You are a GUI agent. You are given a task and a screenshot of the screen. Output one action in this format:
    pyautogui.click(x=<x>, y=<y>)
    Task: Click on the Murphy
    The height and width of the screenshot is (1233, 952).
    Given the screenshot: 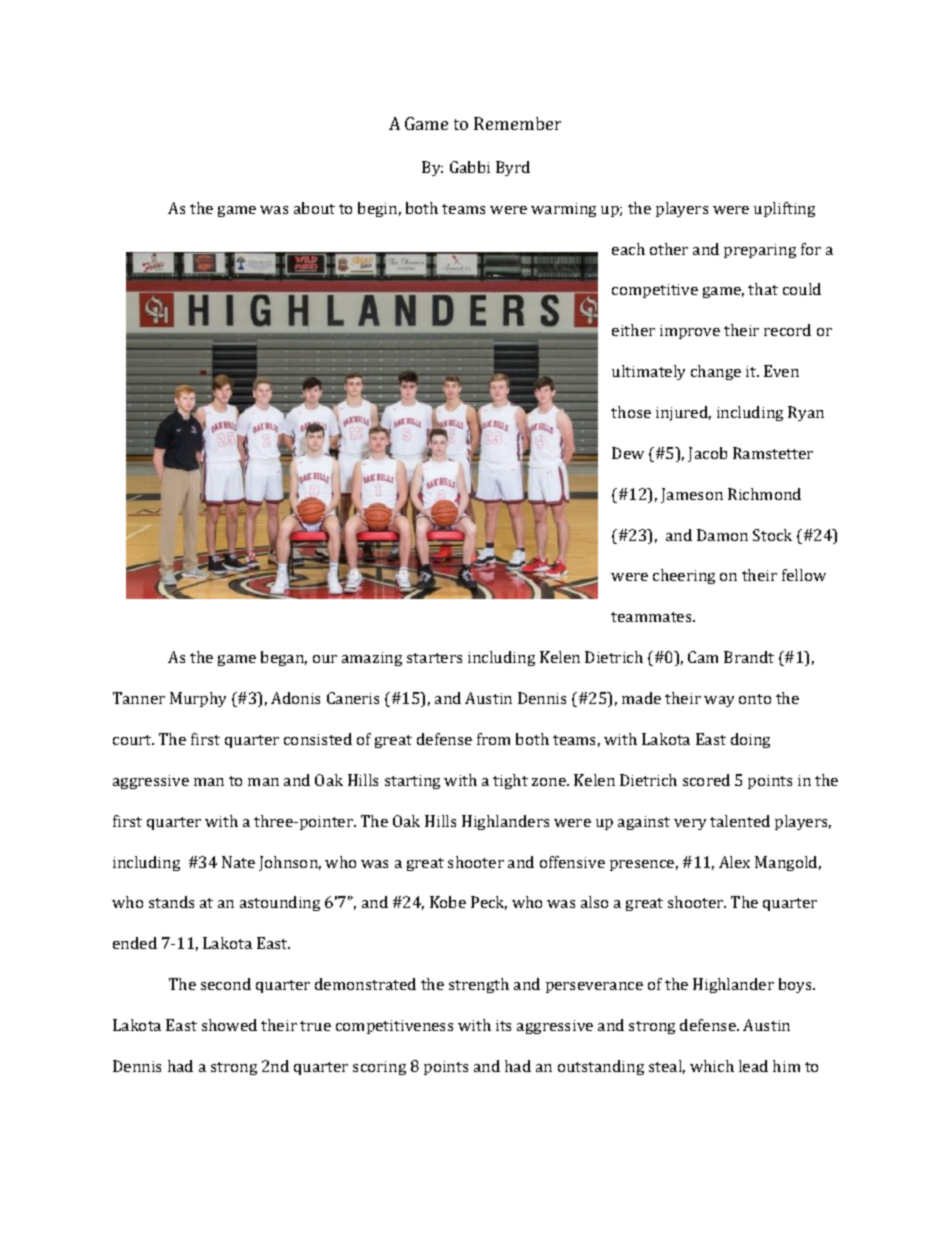 What is the action you would take?
    pyautogui.click(x=198, y=699)
